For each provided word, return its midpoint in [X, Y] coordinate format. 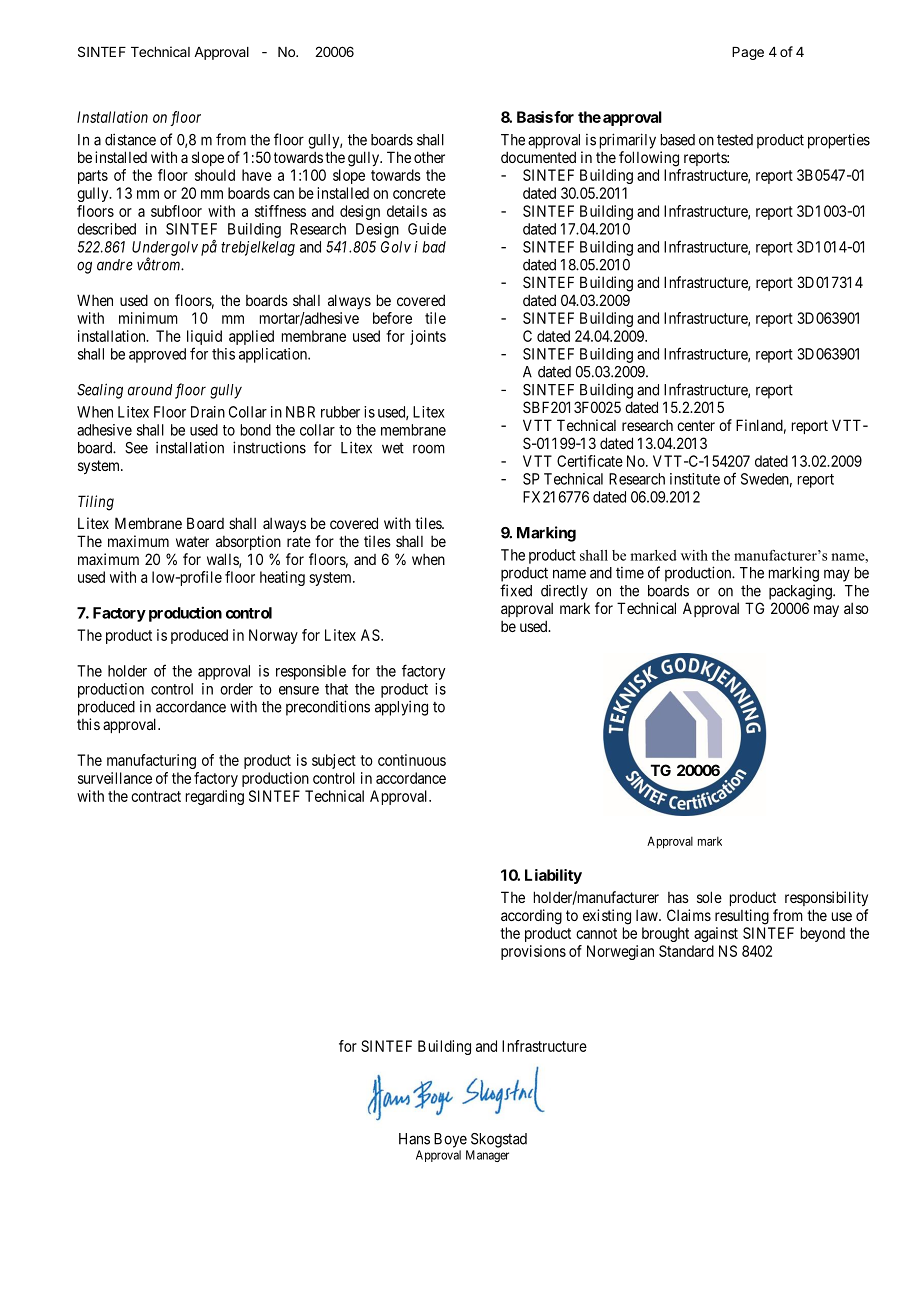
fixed [516, 590]
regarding [215, 797]
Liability [553, 876]
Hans [414, 1139]
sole [709, 897]
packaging [801, 592]
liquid [204, 339]
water [192, 541]
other [429, 157]
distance [130, 139]
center [696, 425]
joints [428, 337]
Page [748, 53]
